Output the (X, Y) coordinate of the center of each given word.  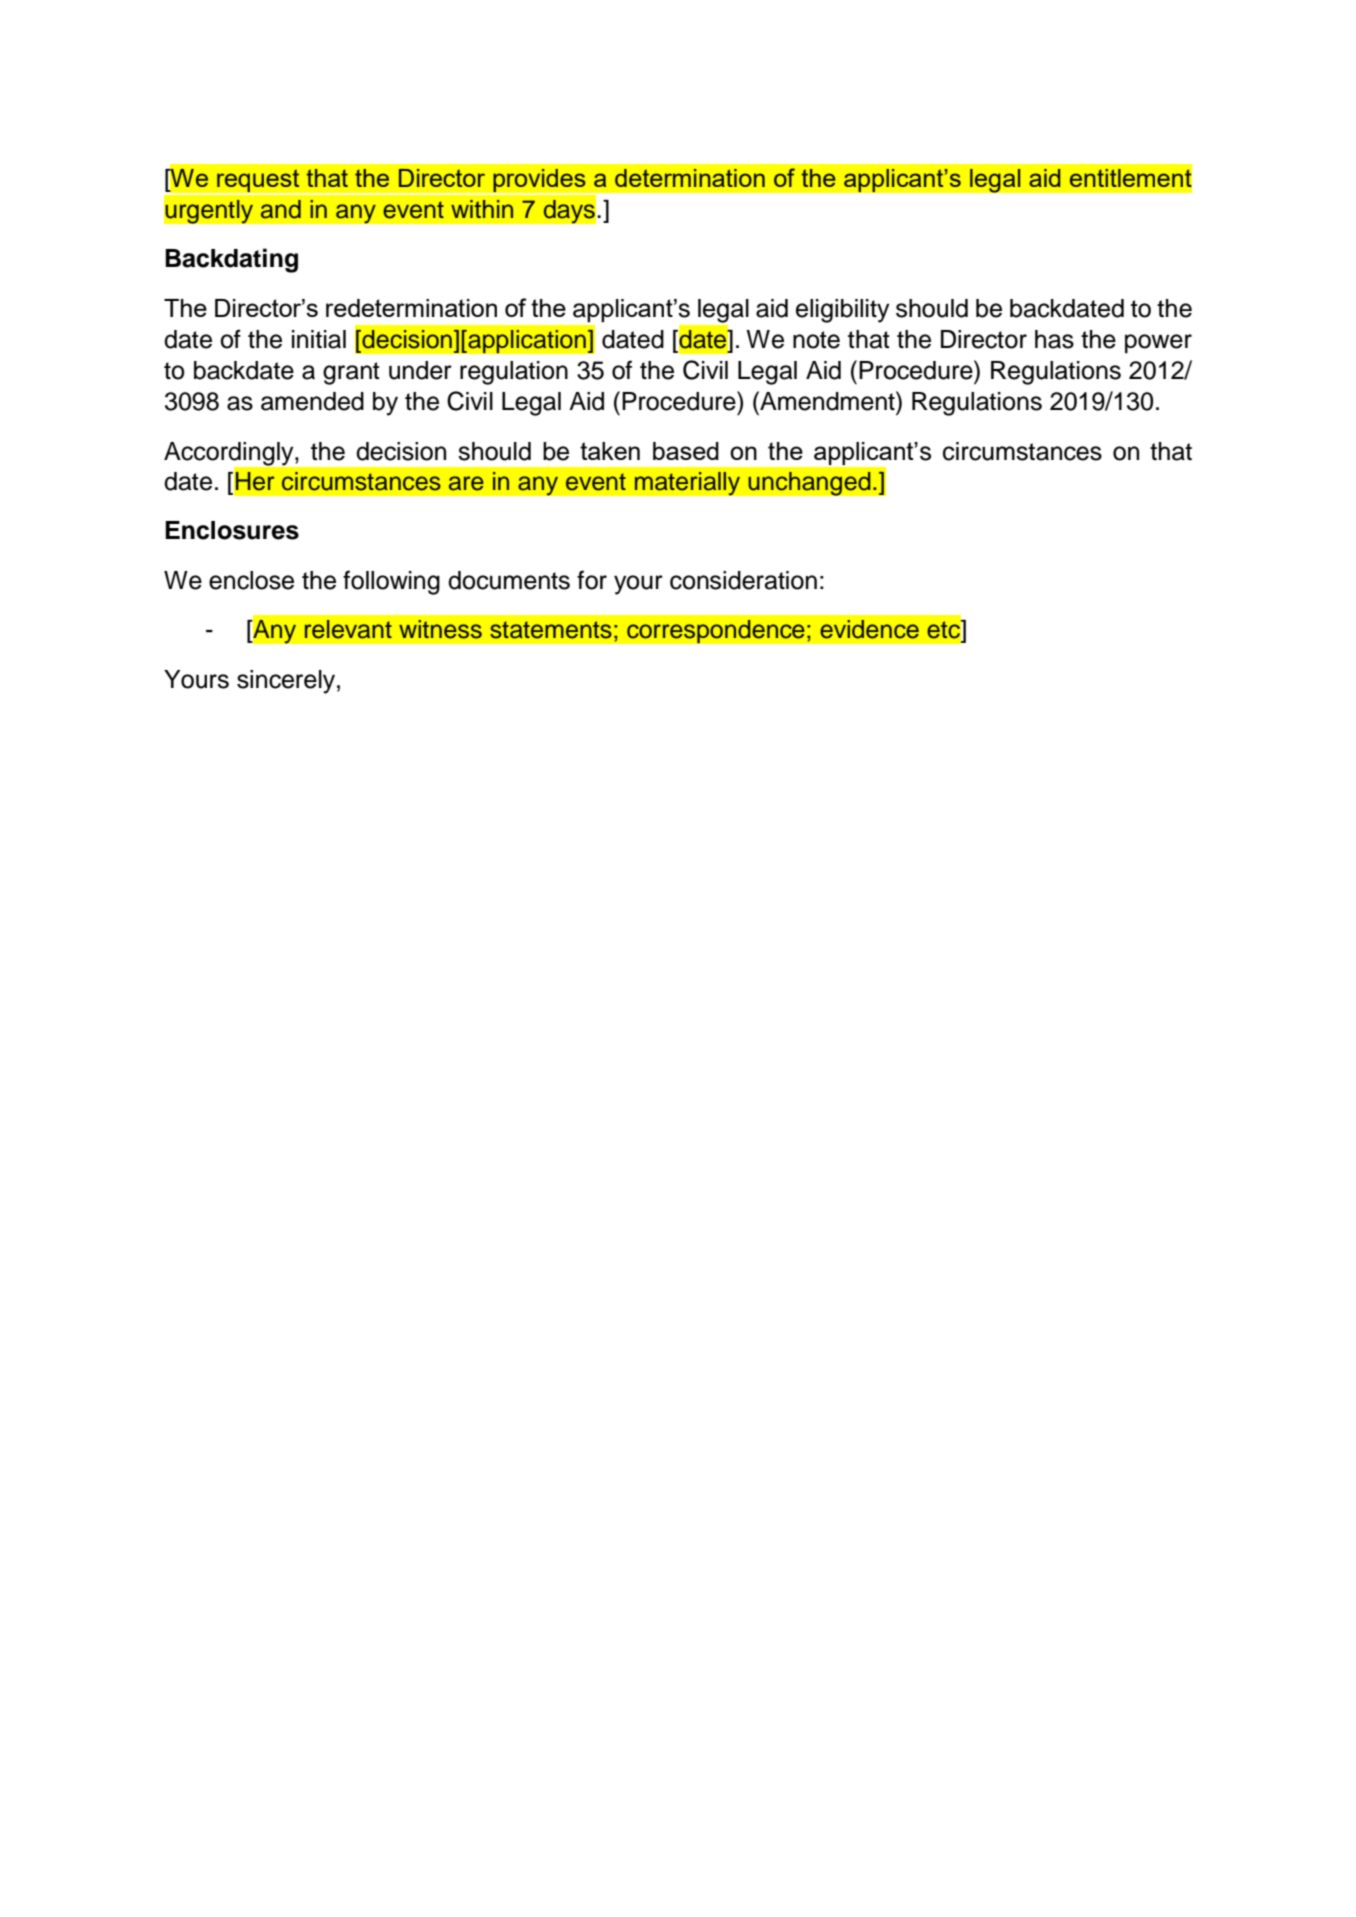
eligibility (842, 311)
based (686, 451)
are (466, 483)
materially (687, 483)
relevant (348, 629)
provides (539, 182)
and (281, 209)
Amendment (827, 401)
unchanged (809, 483)
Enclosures (232, 530)
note (816, 340)
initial (319, 339)
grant (351, 373)
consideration (743, 580)
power (1158, 344)
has (1054, 339)
